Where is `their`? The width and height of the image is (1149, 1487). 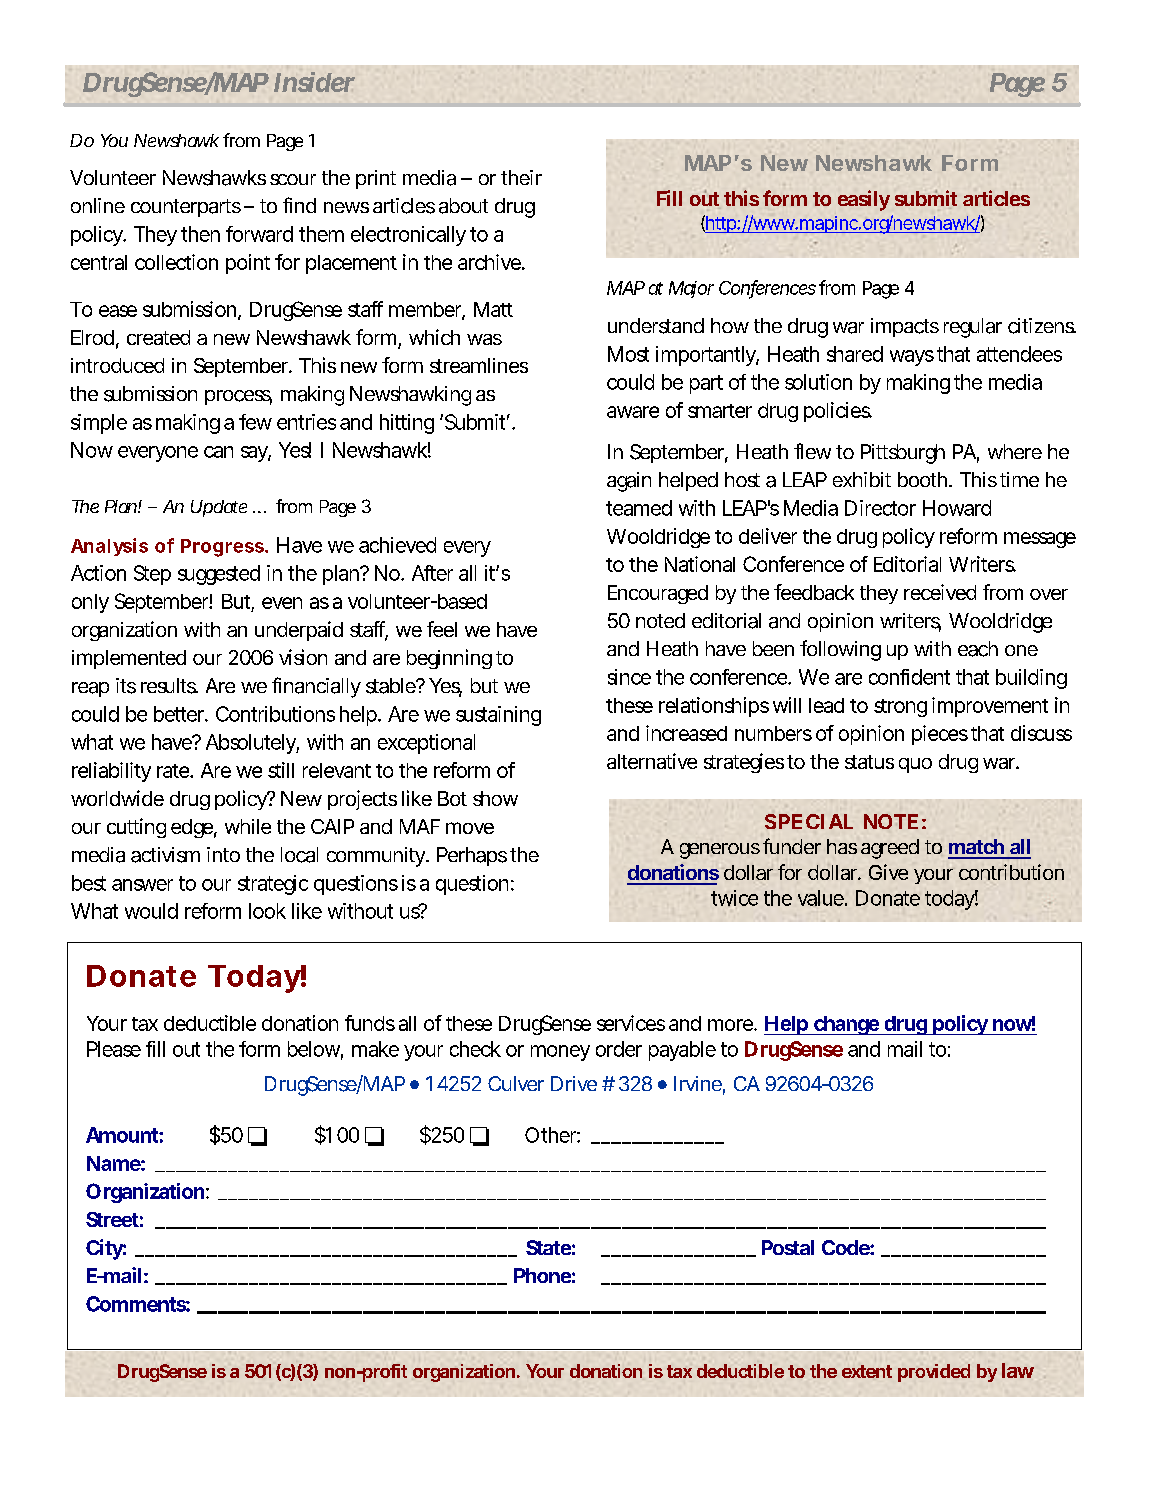
their is located at coordinates (521, 177).
